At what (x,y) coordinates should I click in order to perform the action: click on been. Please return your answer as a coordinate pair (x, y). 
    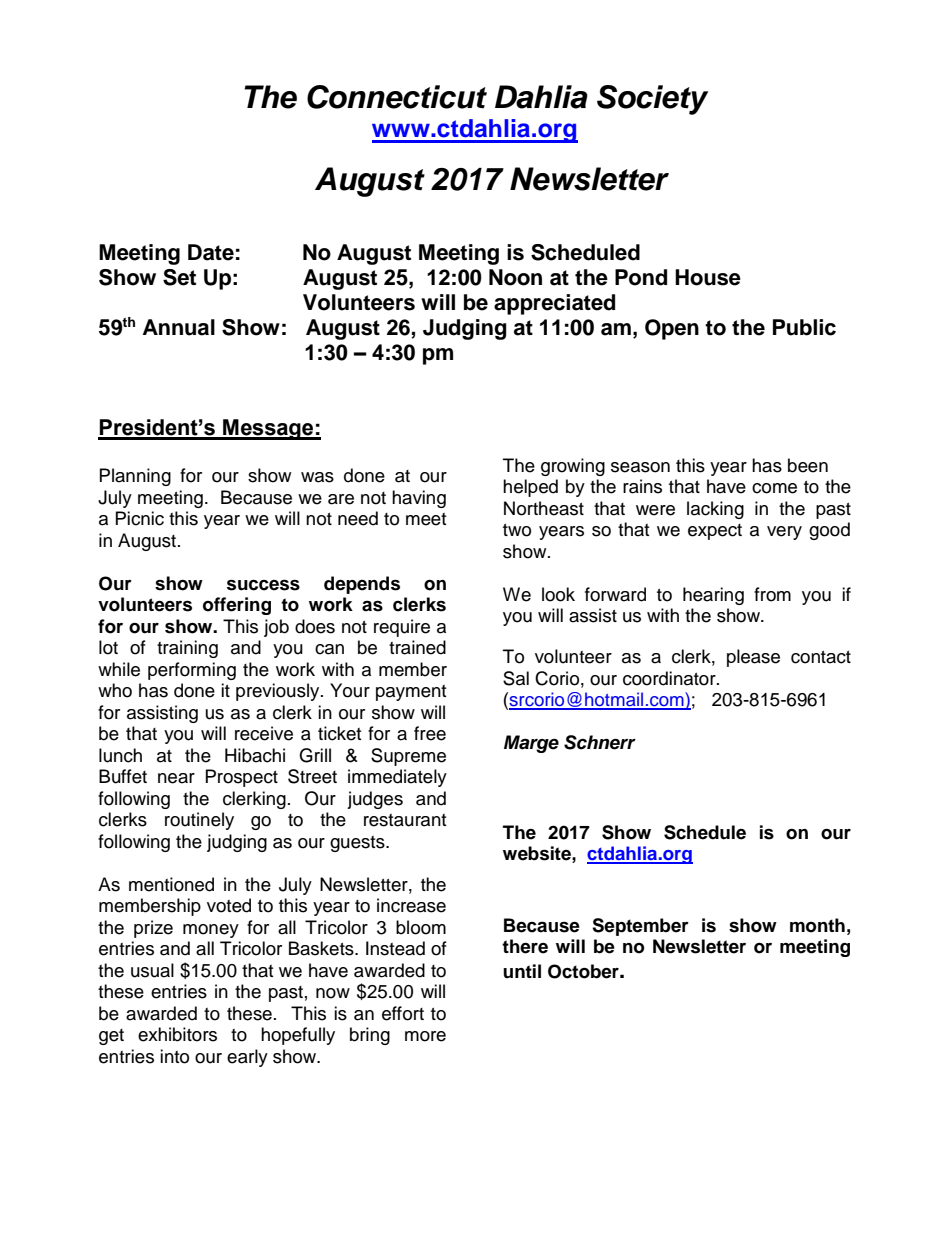
    Looking at the image, I should click on (808, 465).
